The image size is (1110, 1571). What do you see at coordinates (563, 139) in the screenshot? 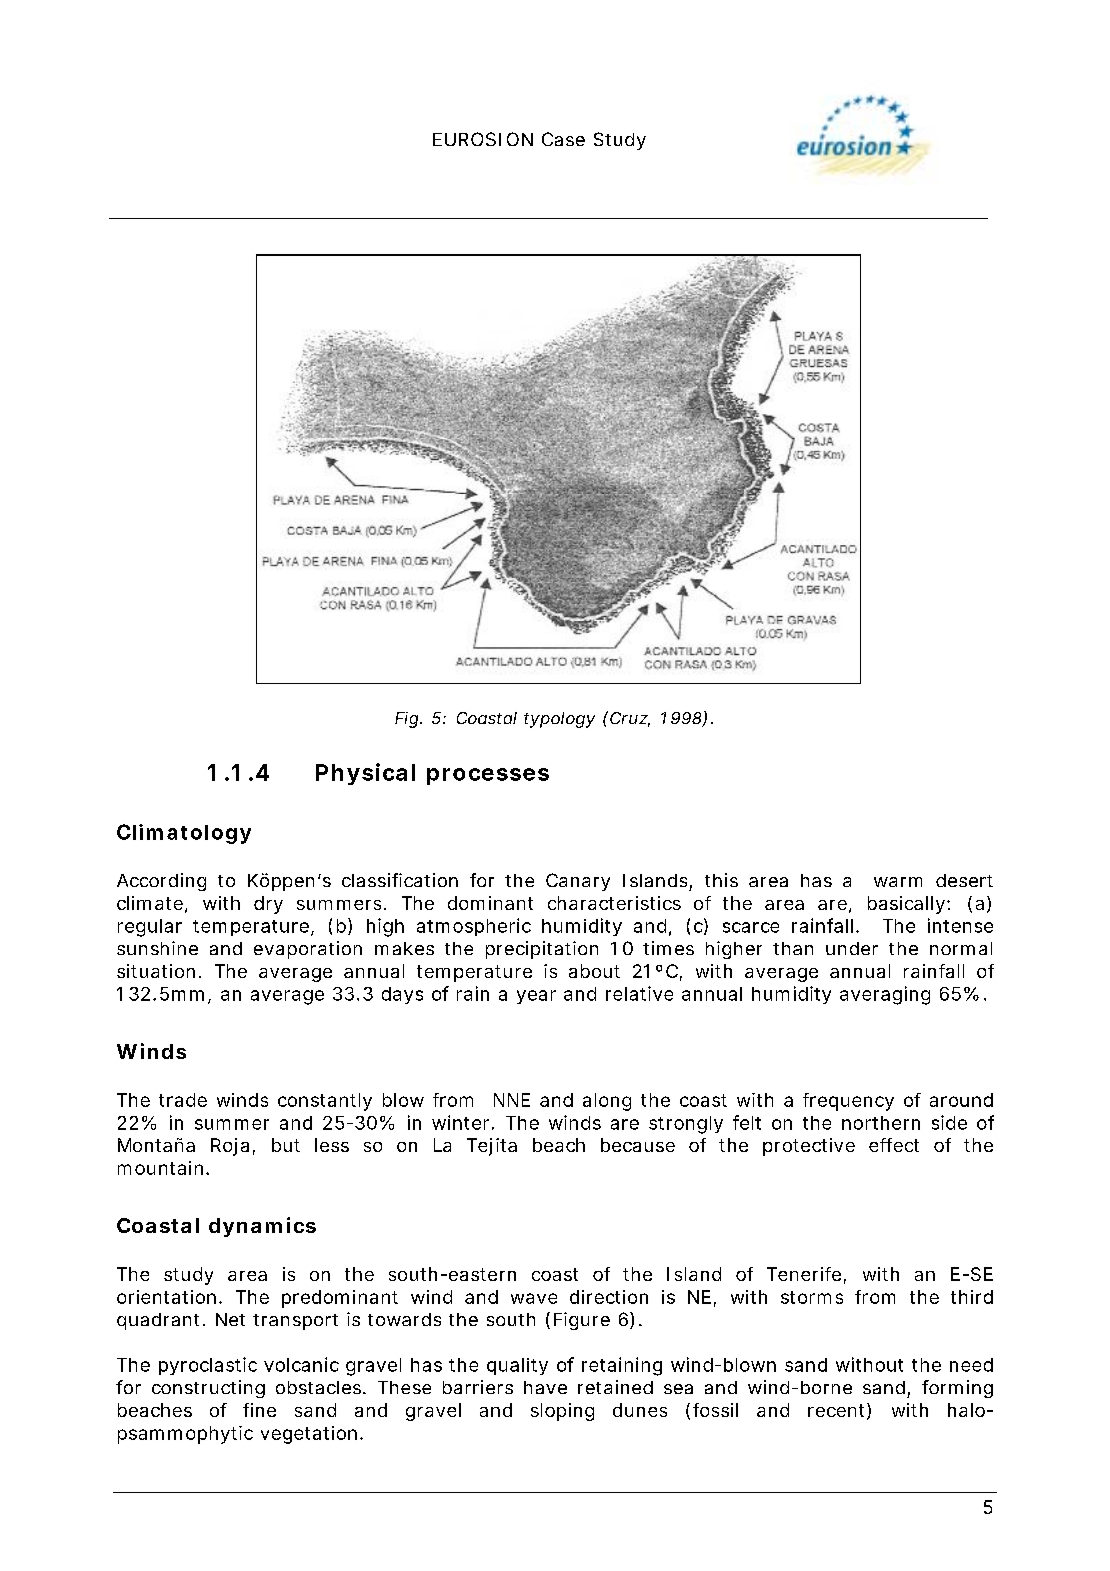
I see `Case` at bounding box center [563, 139].
